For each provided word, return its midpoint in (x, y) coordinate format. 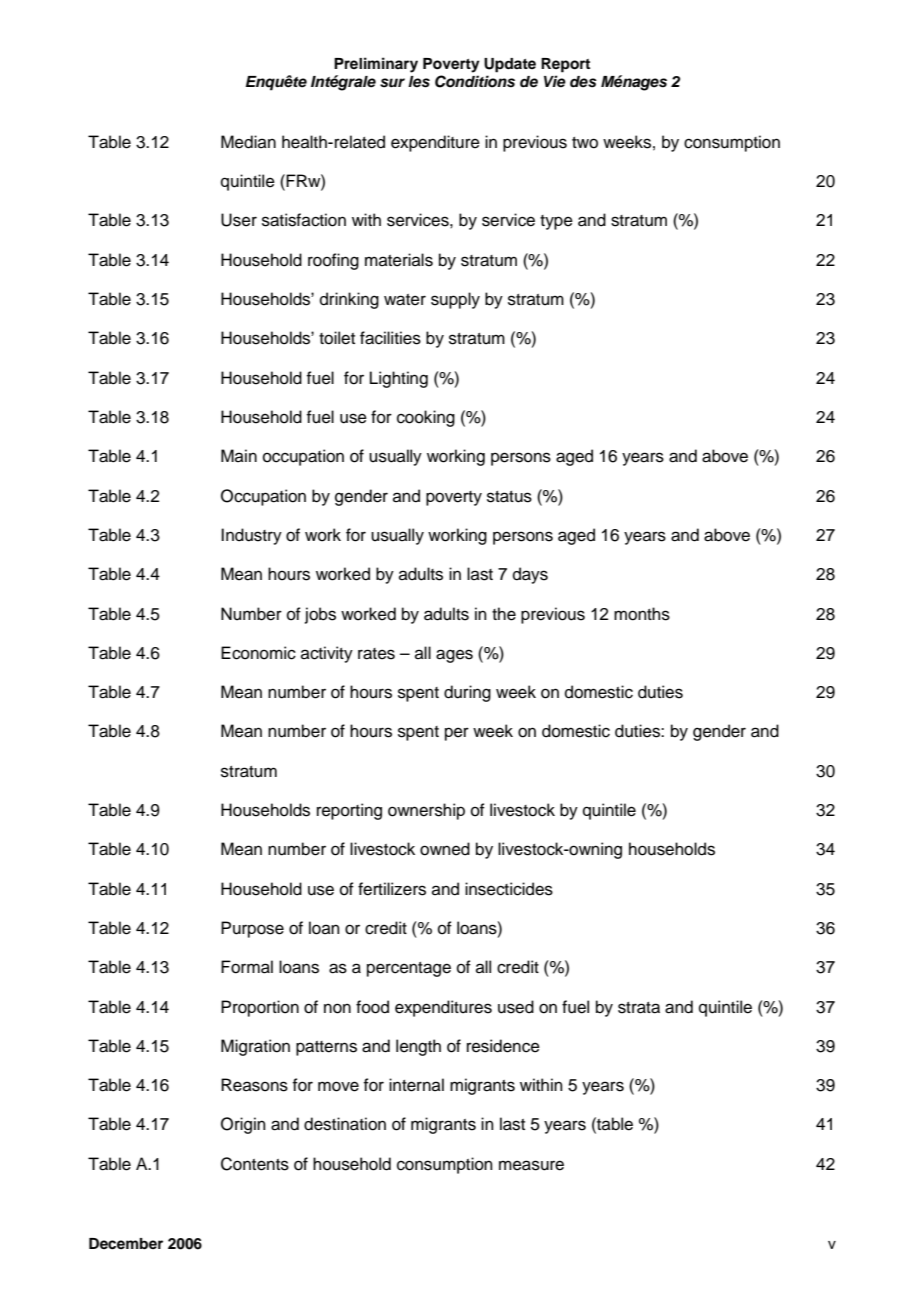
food (372, 1007)
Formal (247, 967)
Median (248, 142)
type (556, 222)
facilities (390, 338)
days (530, 575)
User (239, 220)
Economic (258, 653)
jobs (320, 615)
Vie (555, 81)
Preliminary (376, 65)
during (467, 693)
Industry (251, 536)
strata (639, 1008)
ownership (426, 811)
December (126, 1244)
